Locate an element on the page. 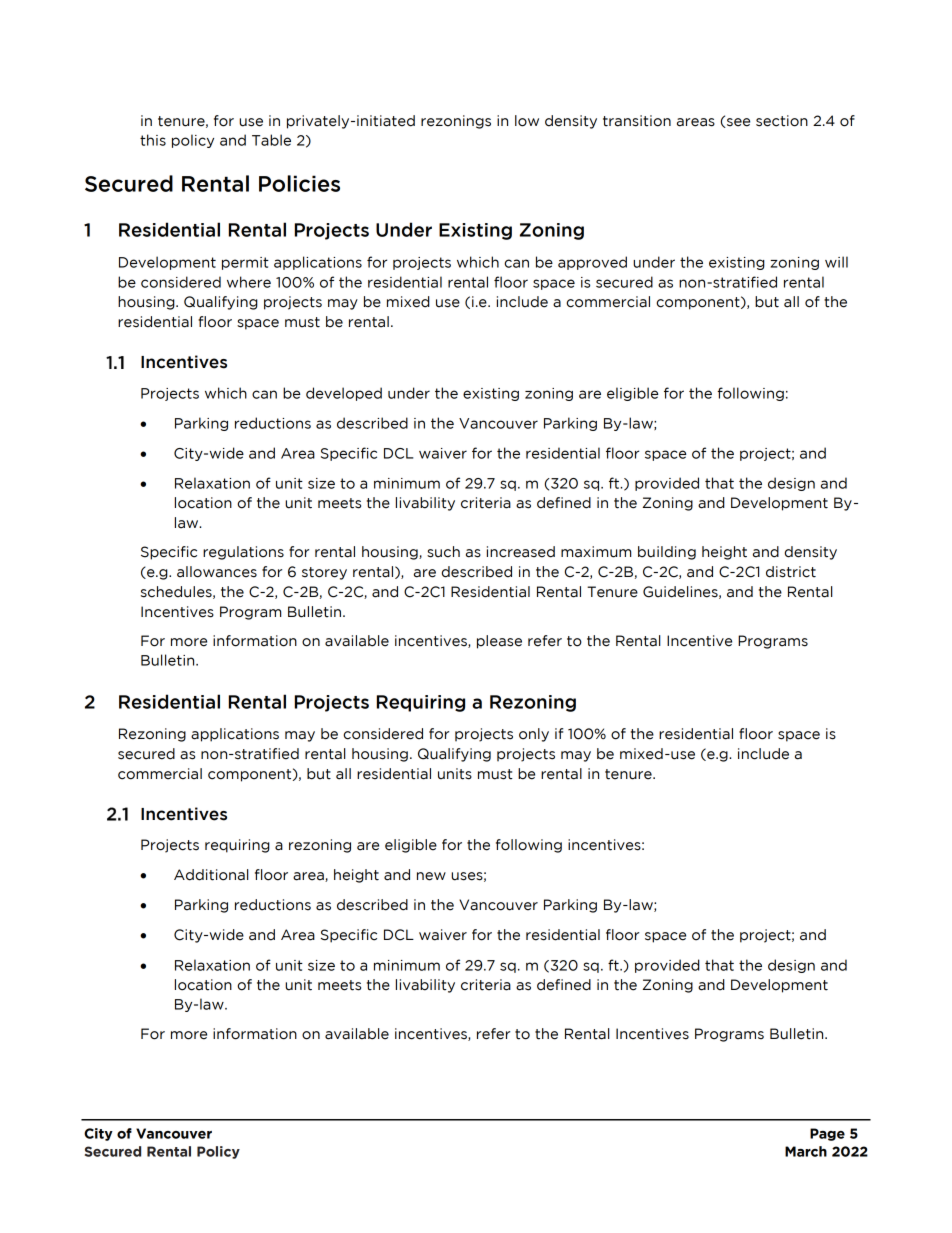  March is located at coordinates (806, 1151).
